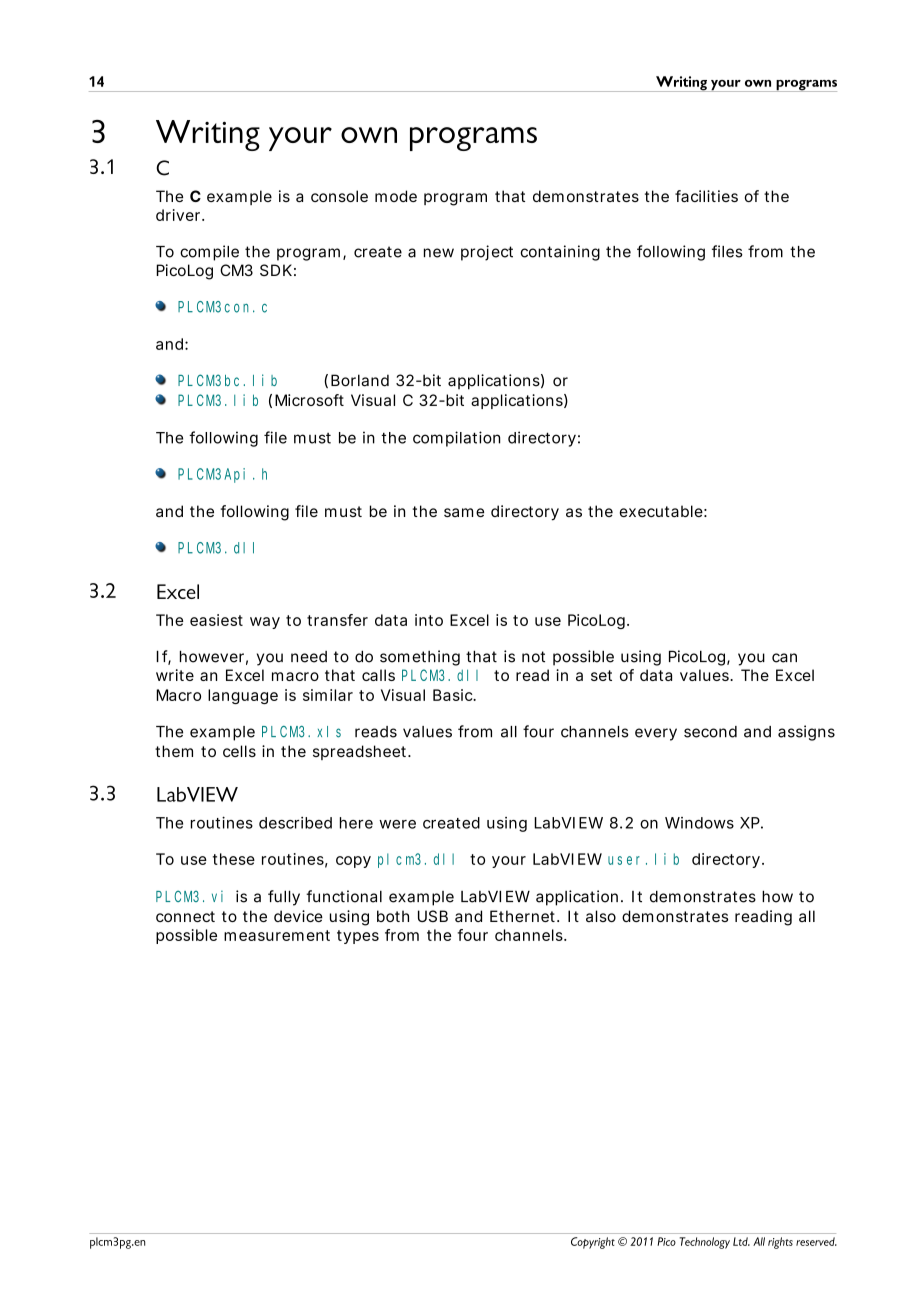  Describe the element at coordinates (705, 1243) in the screenshot. I see `Technology` at that location.
